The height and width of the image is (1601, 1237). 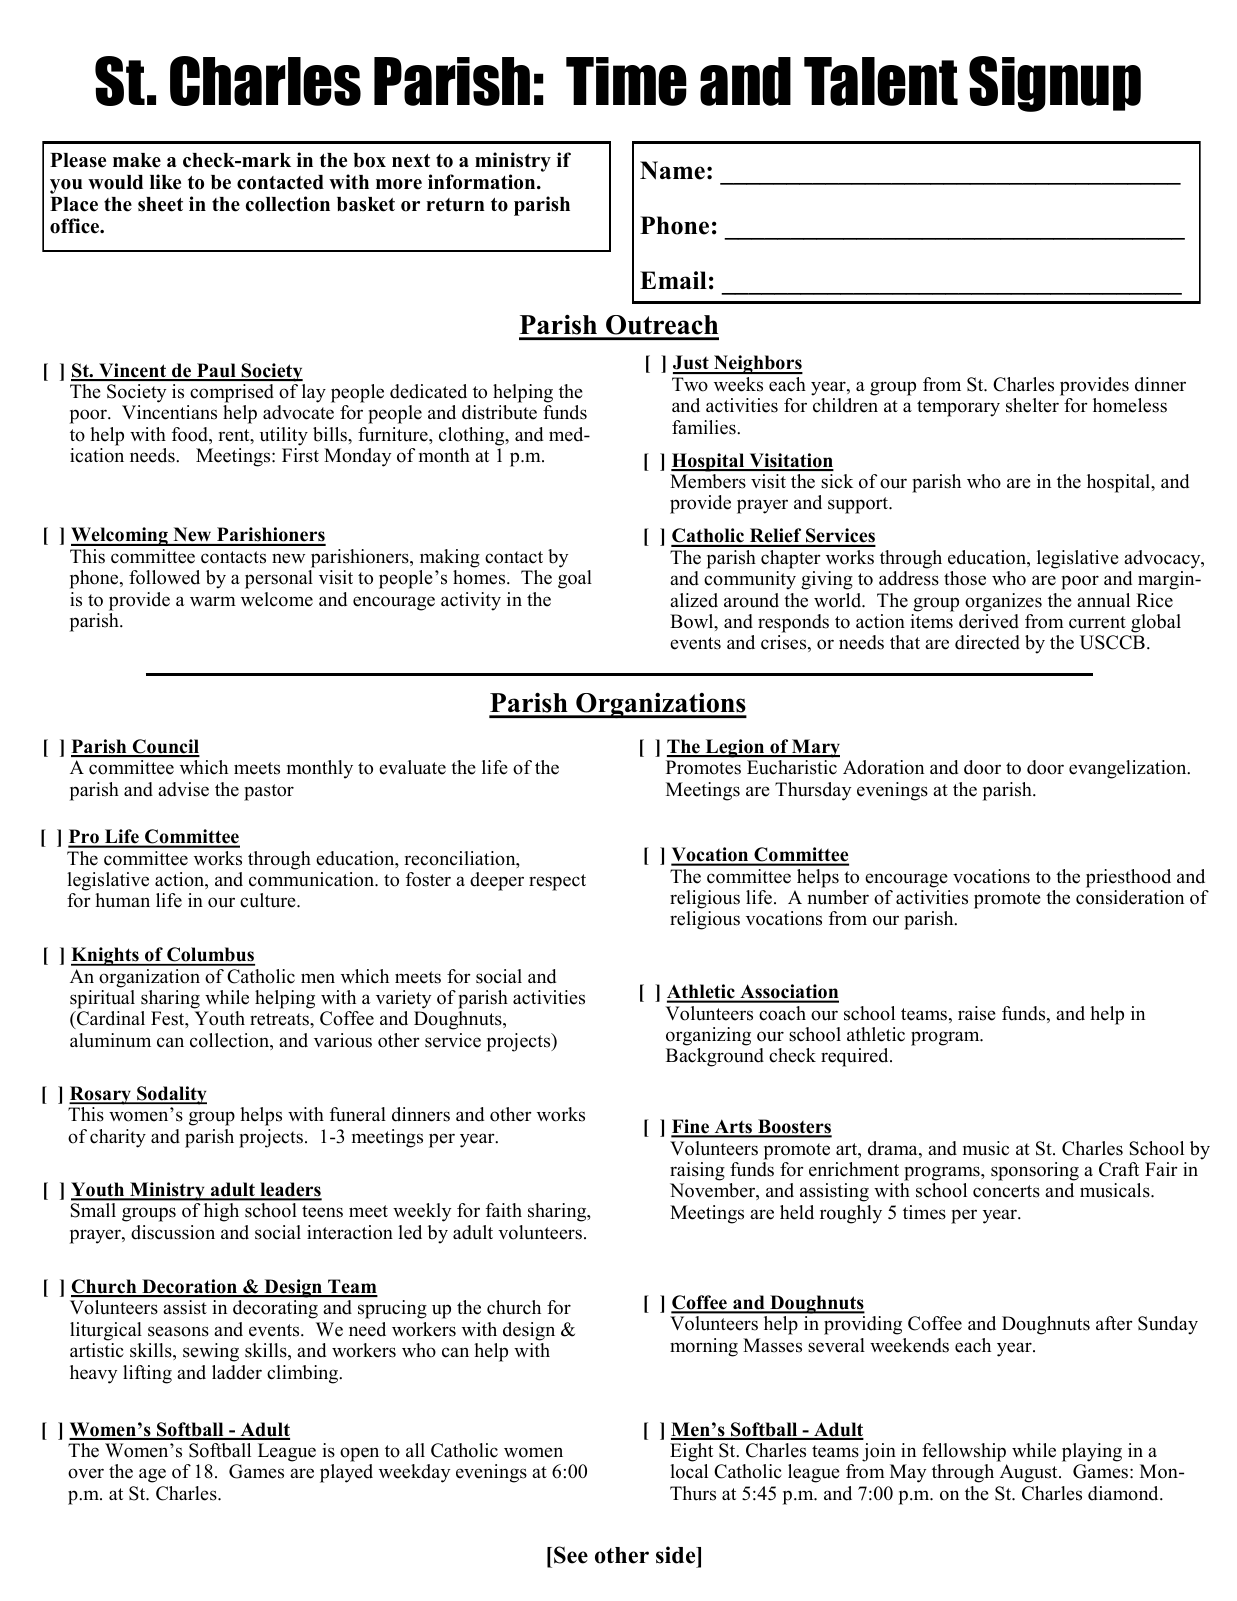 What do you see at coordinates (1055, 84) in the image?
I see `Signup` at bounding box center [1055, 84].
